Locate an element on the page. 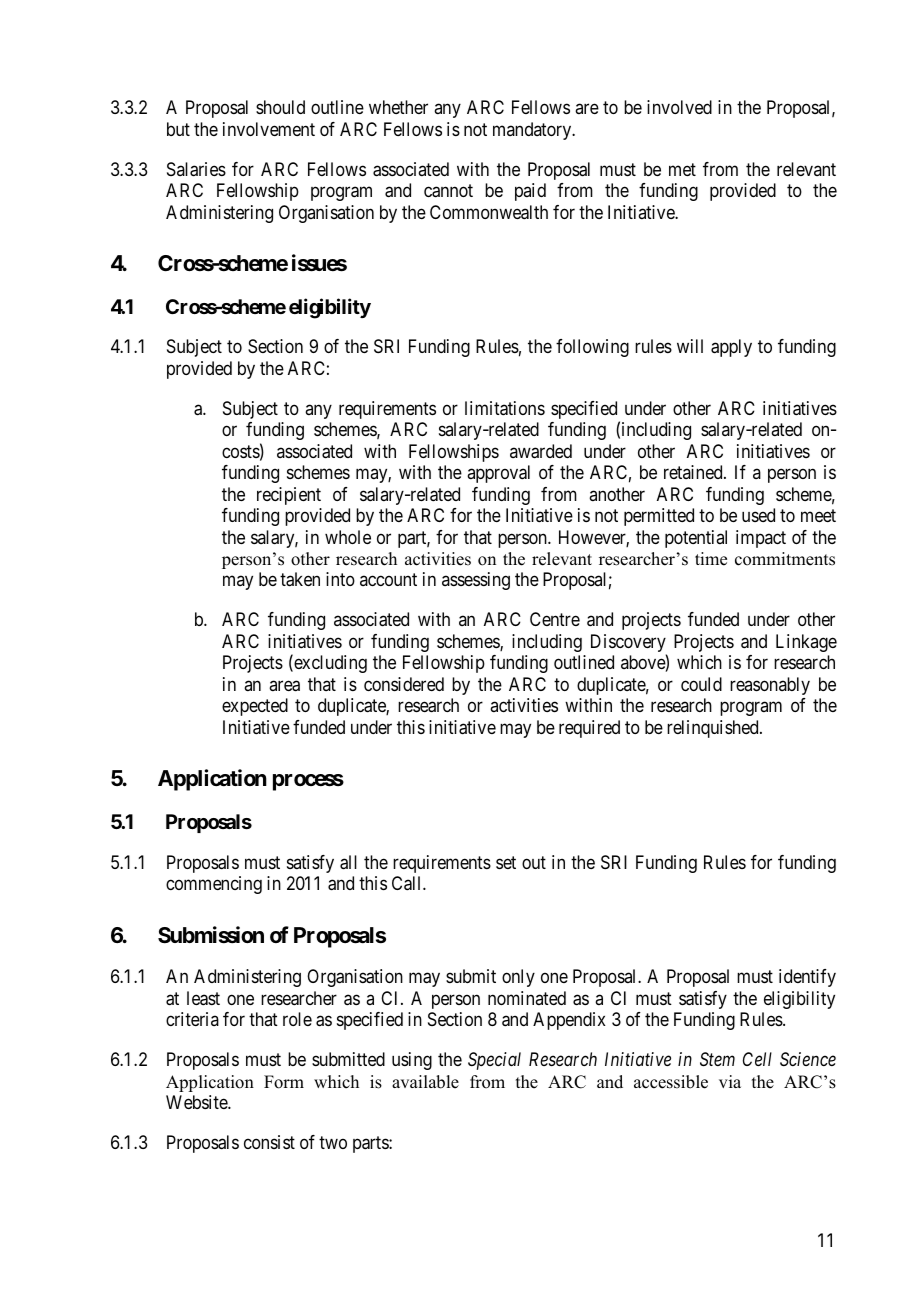  limitations is located at coordinates (505, 408).
